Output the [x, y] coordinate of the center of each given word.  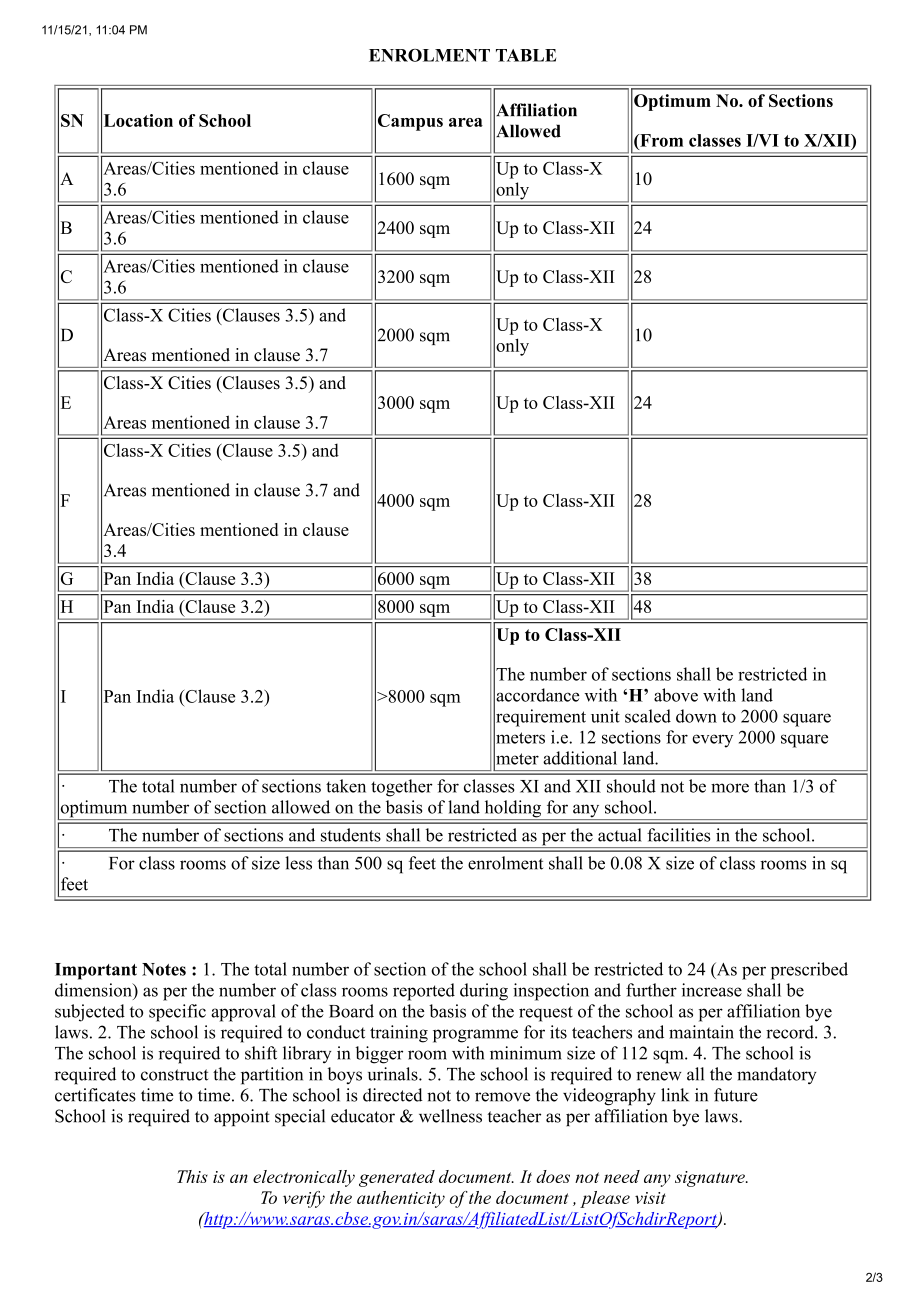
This [192, 1176]
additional [580, 758]
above [676, 695]
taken [346, 786]
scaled [648, 716]
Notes [164, 969]
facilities [678, 835]
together [402, 788]
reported [424, 992]
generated [397, 1178]
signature [711, 1179]
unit [605, 716]
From [660, 140]
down [696, 716]
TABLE [526, 55]
